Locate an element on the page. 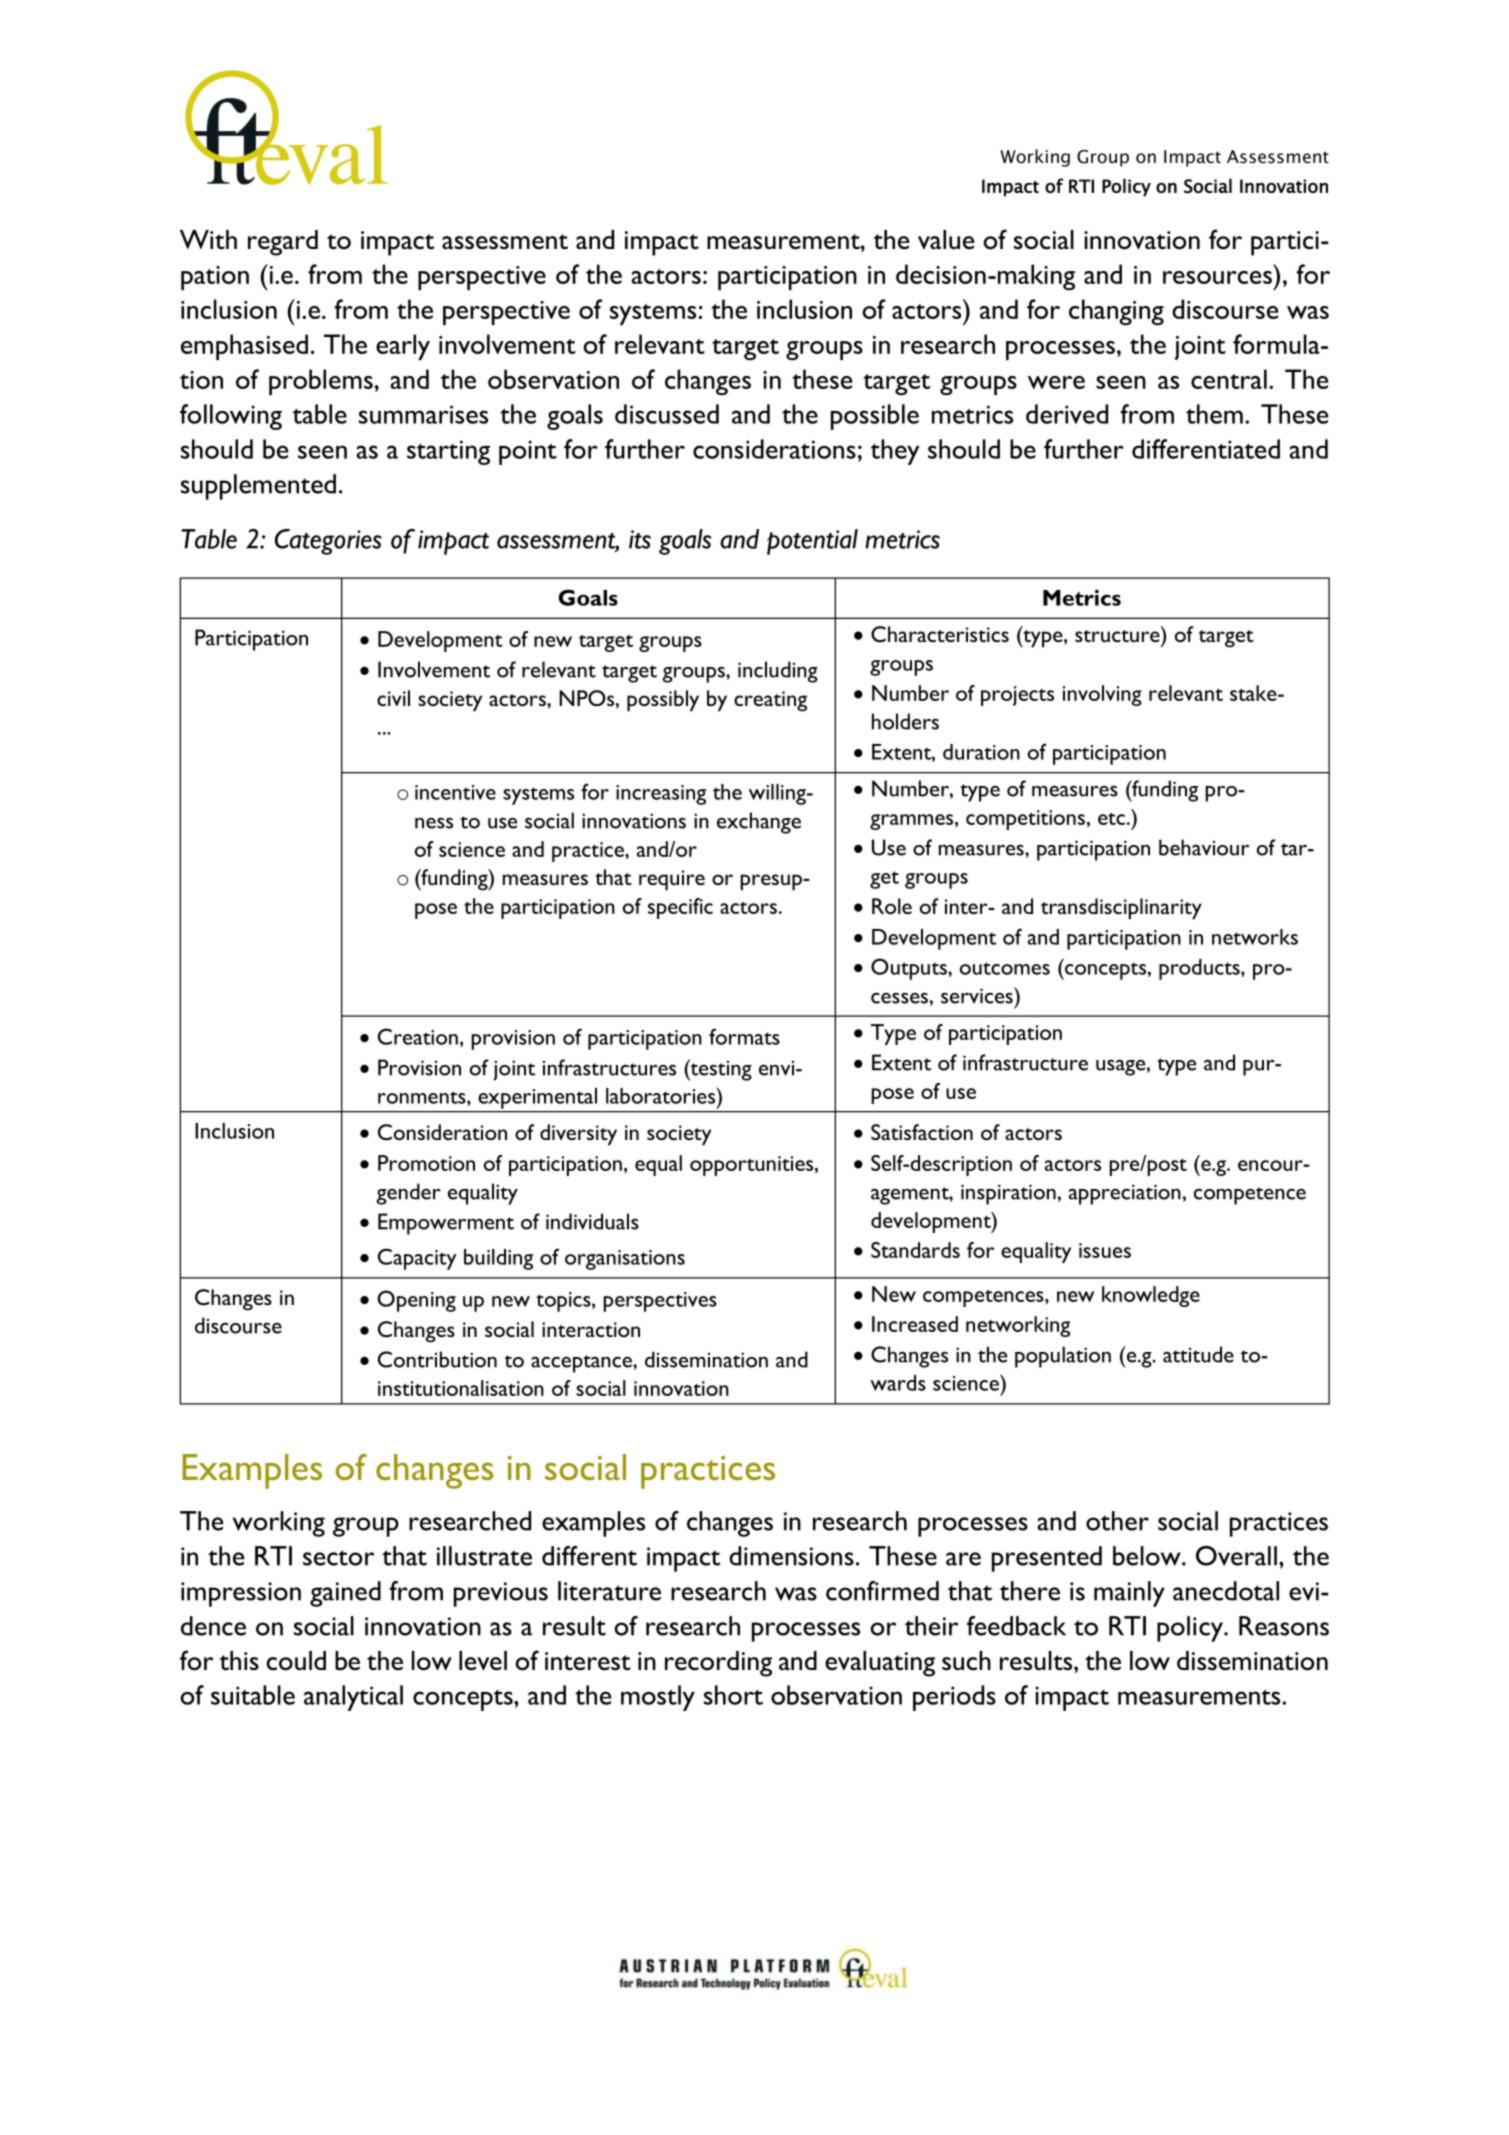 Image resolution: width=1509 pixels, height=2135 pixels. incentive is located at coordinates (455, 792).
